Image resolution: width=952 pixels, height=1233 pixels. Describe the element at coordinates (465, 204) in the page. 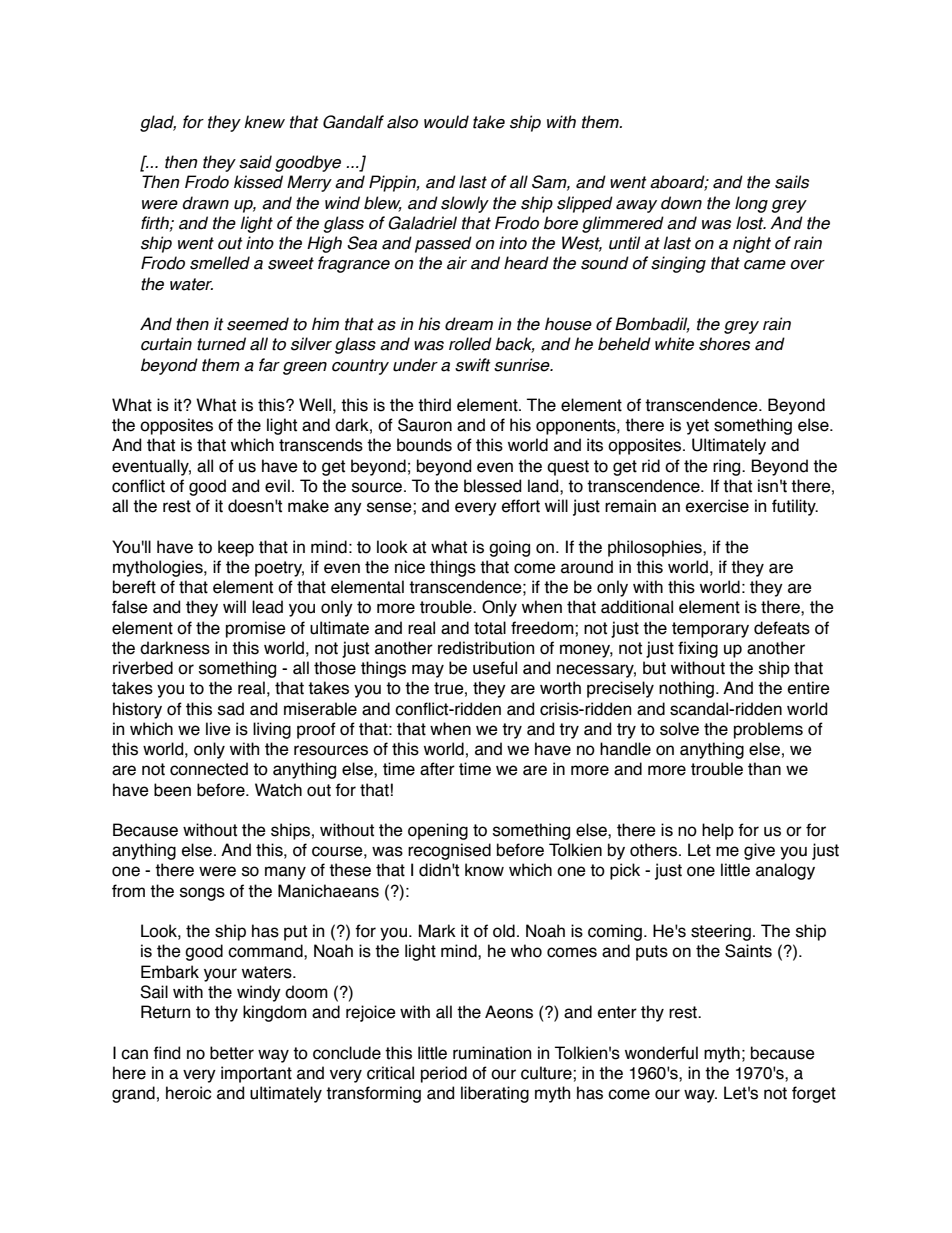

I see `slowly` at that location.
